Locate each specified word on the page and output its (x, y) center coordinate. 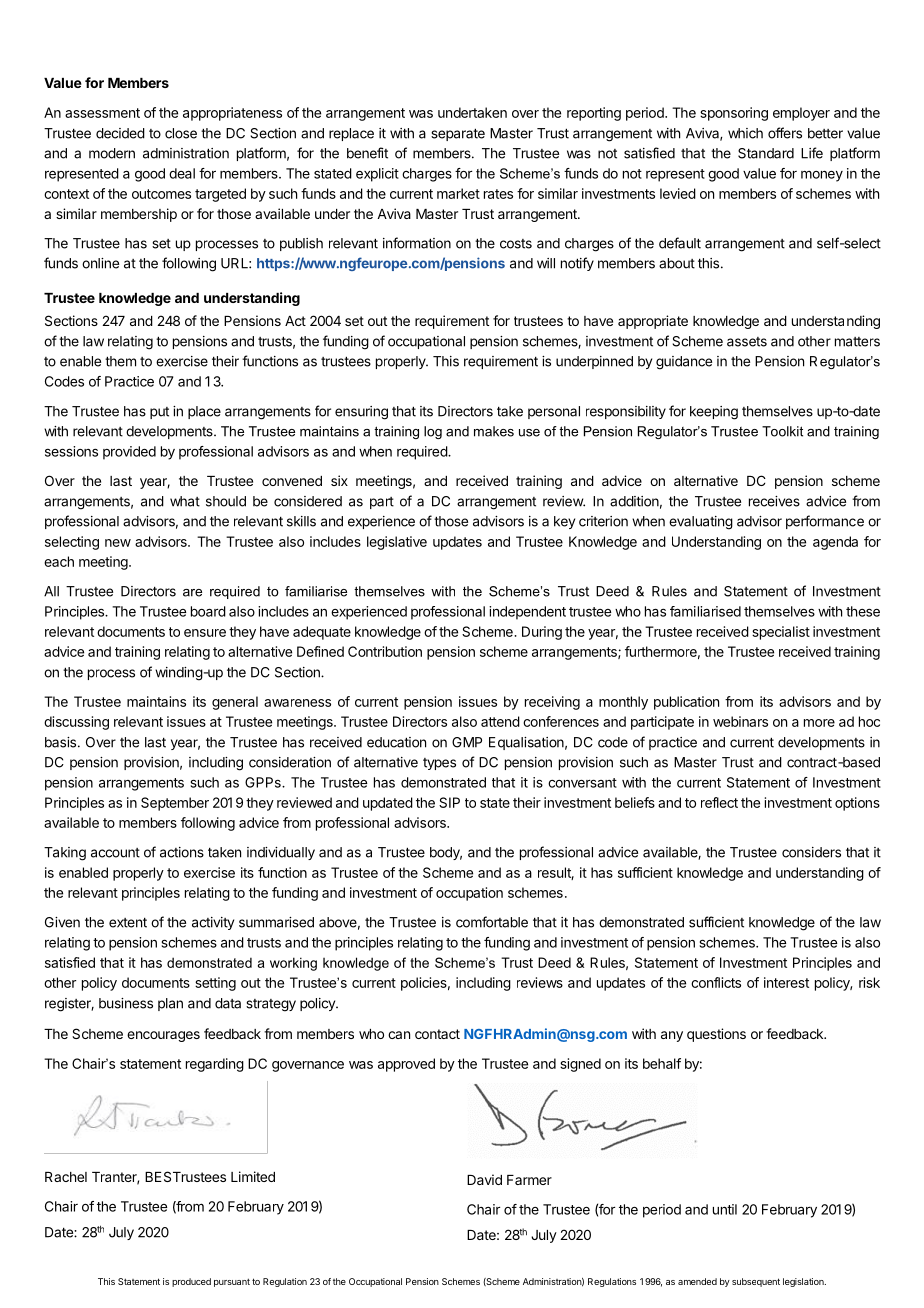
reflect (719, 802)
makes (494, 431)
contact (437, 1034)
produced (191, 1282)
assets (747, 342)
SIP (449, 802)
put (159, 413)
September (175, 804)
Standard (766, 153)
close (181, 133)
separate (458, 134)
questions (716, 1035)
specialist (781, 633)
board (208, 611)
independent (527, 613)
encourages (163, 1036)
